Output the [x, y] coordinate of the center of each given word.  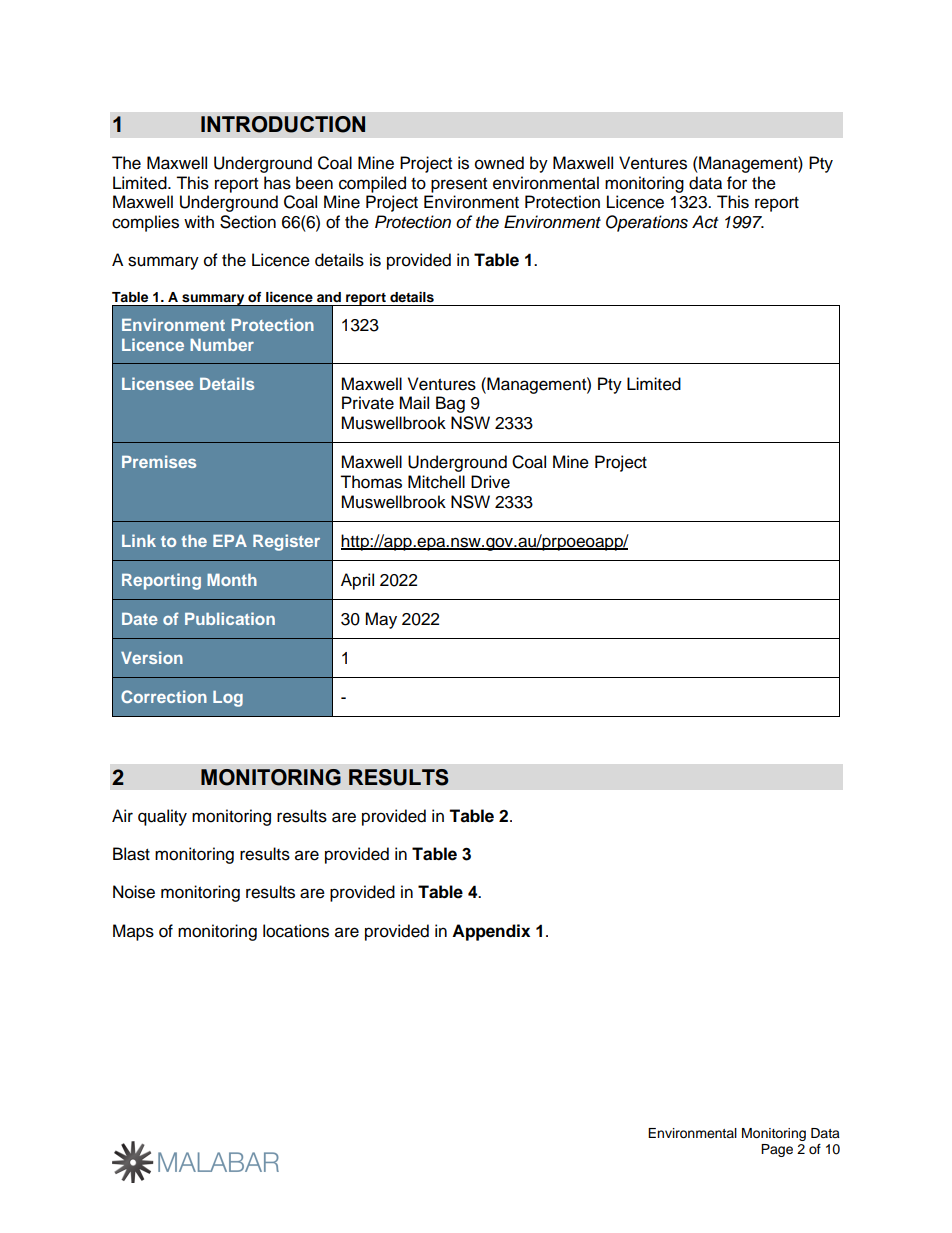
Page [777, 1150]
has [277, 183]
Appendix [491, 932]
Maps [133, 932]
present [459, 185]
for [737, 183]
